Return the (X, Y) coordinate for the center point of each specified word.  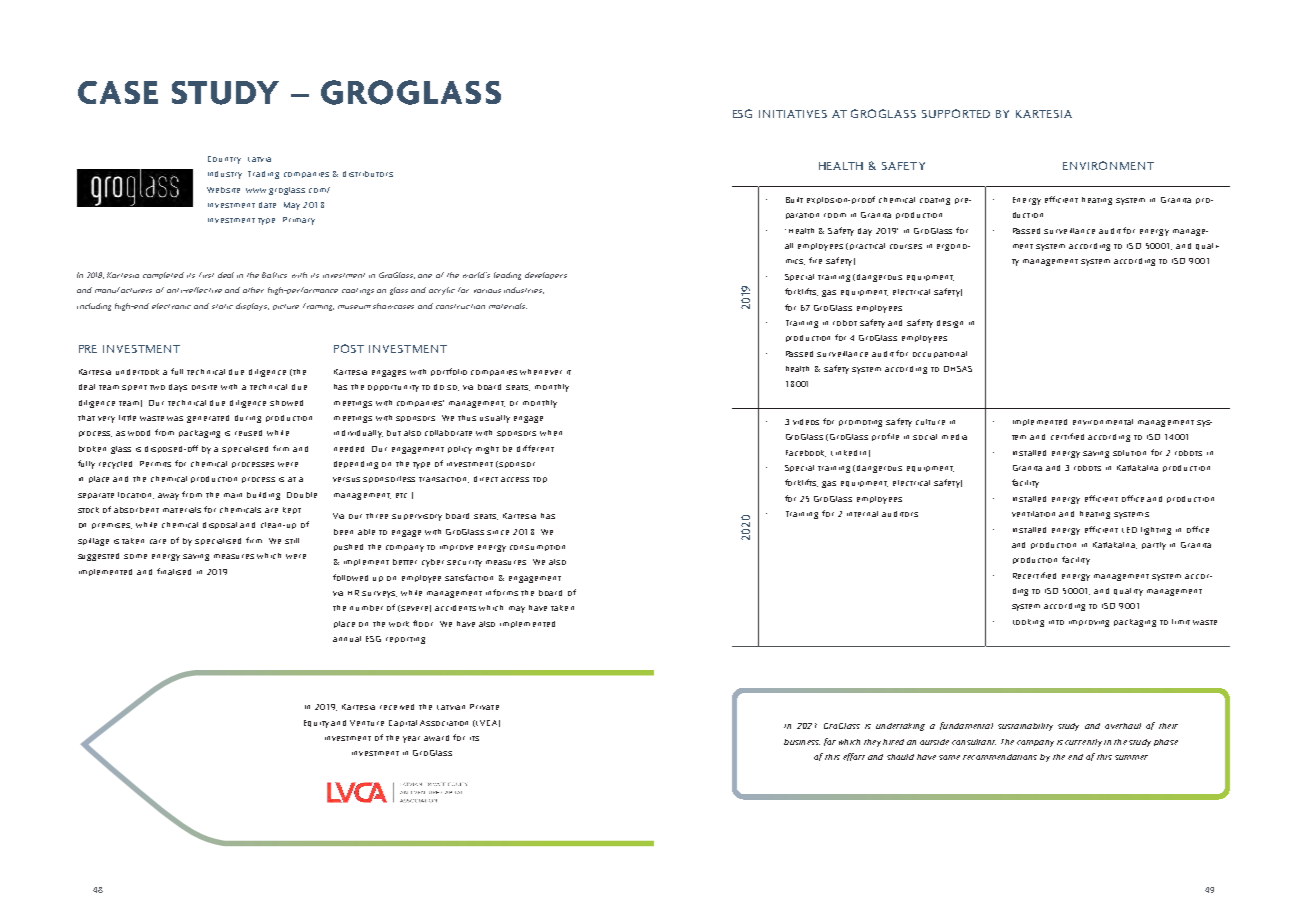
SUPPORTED (956, 113)
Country (224, 160)
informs (502, 592)
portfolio (449, 372)
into (1056, 622)
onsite (204, 387)
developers (546, 275)
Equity (316, 724)
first (206, 275)
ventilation (1033, 514)
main (233, 495)
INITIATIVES (793, 114)
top (540, 480)
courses (906, 246)
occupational (940, 354)
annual (347, 639)
